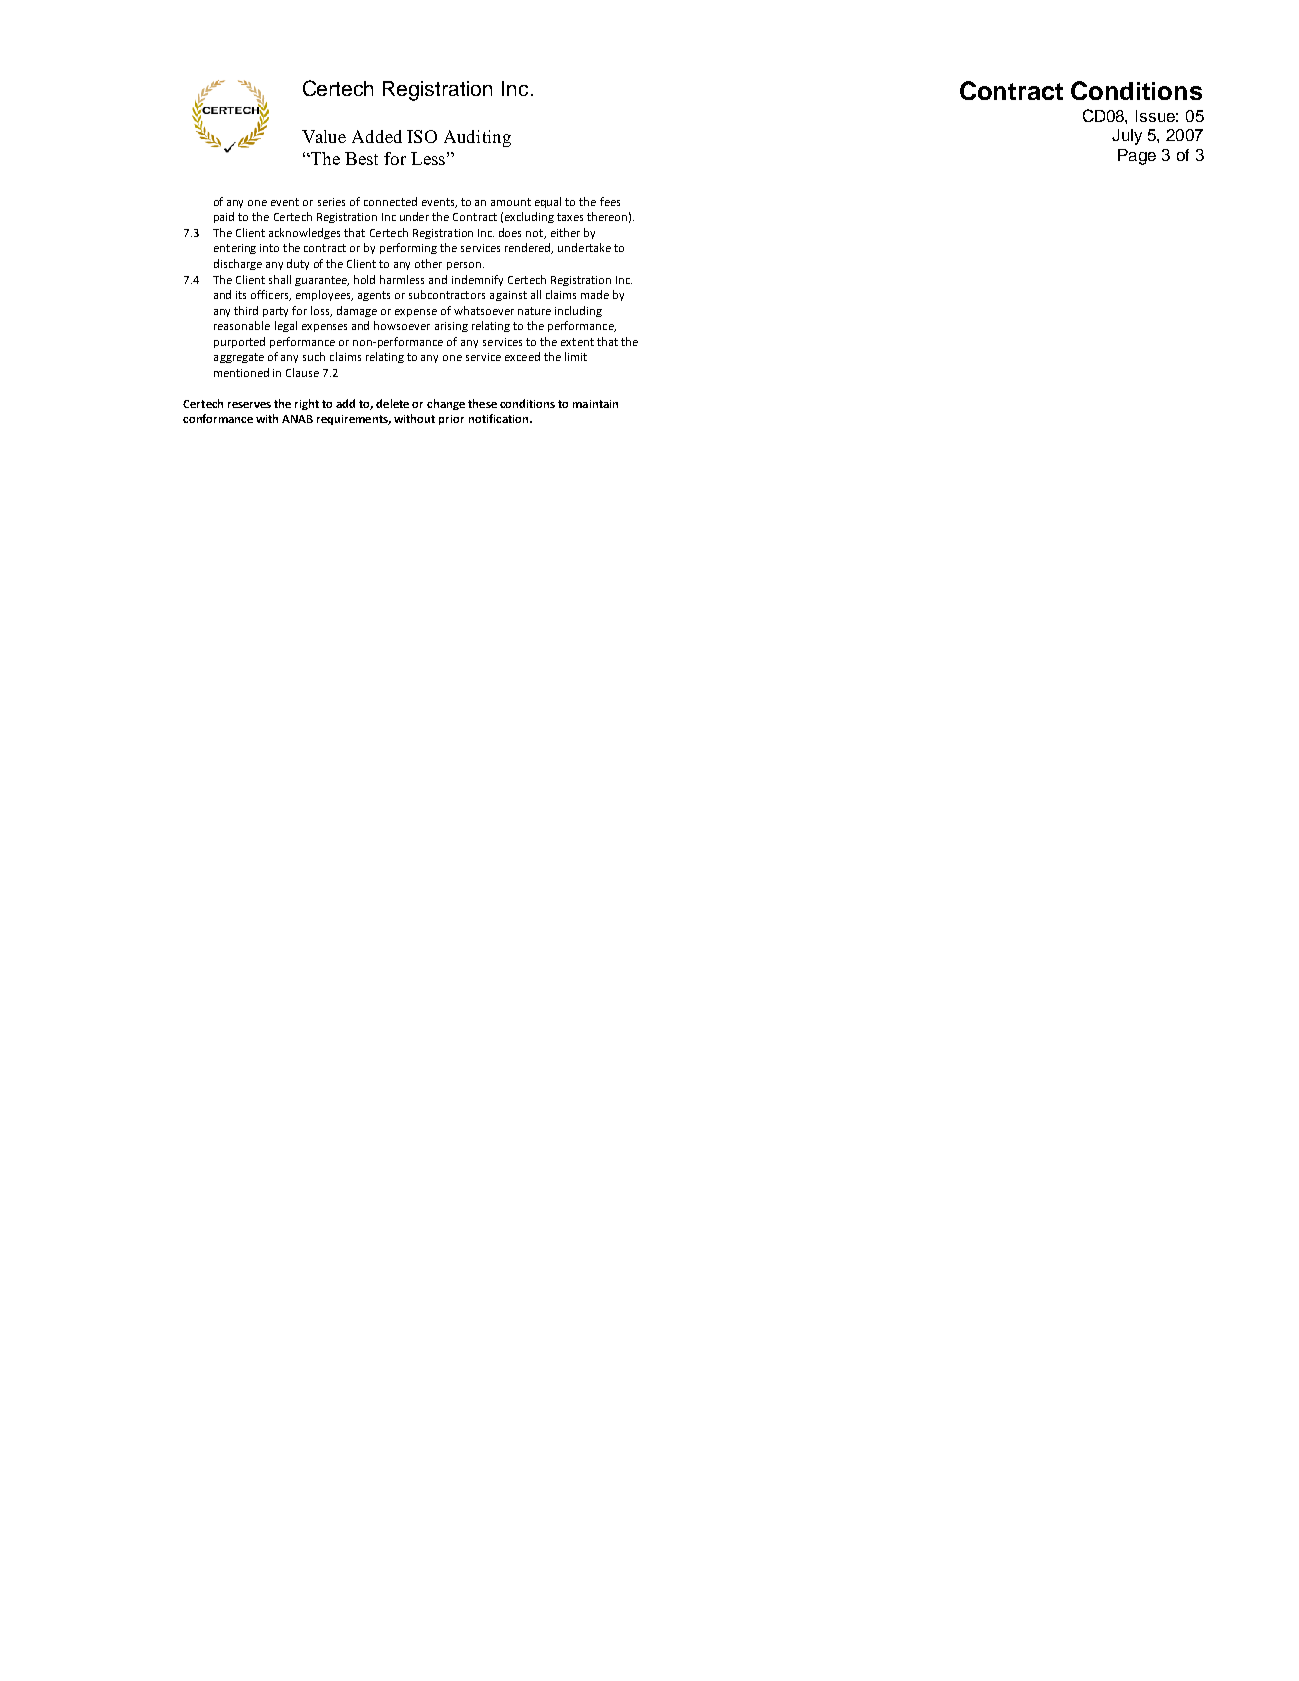 Image resolution: width=1299 pixels, height=1681 pixels. Describe the element at coordinates (577, 342) in the screenshot. I see `extent` at that location.
